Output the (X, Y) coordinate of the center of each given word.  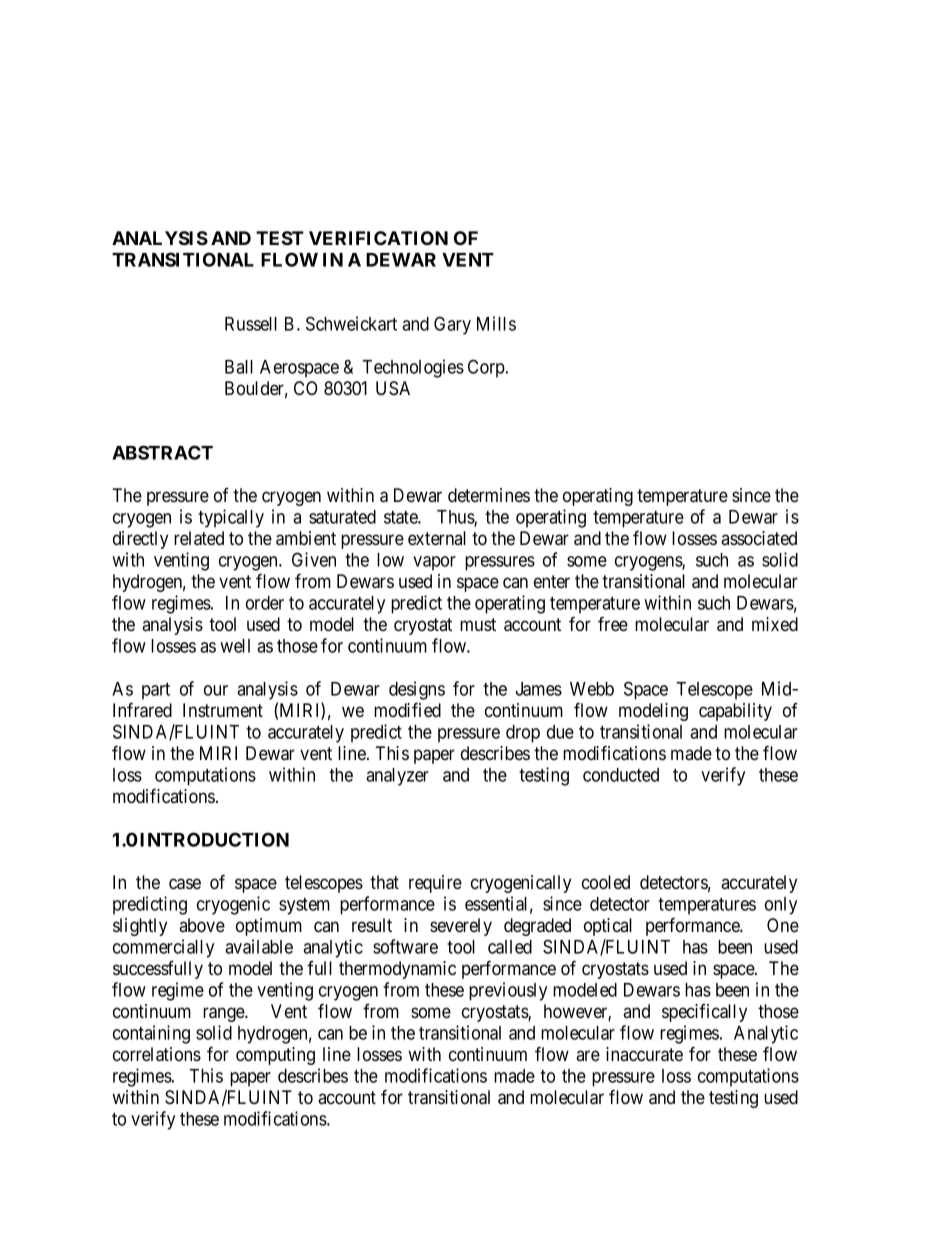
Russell (251, 324)
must (478, 624)
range (224, 1014)
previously (508, 991)
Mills (496, 323)
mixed (775, 624)
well (235, 646)
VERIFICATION (378, 238)
